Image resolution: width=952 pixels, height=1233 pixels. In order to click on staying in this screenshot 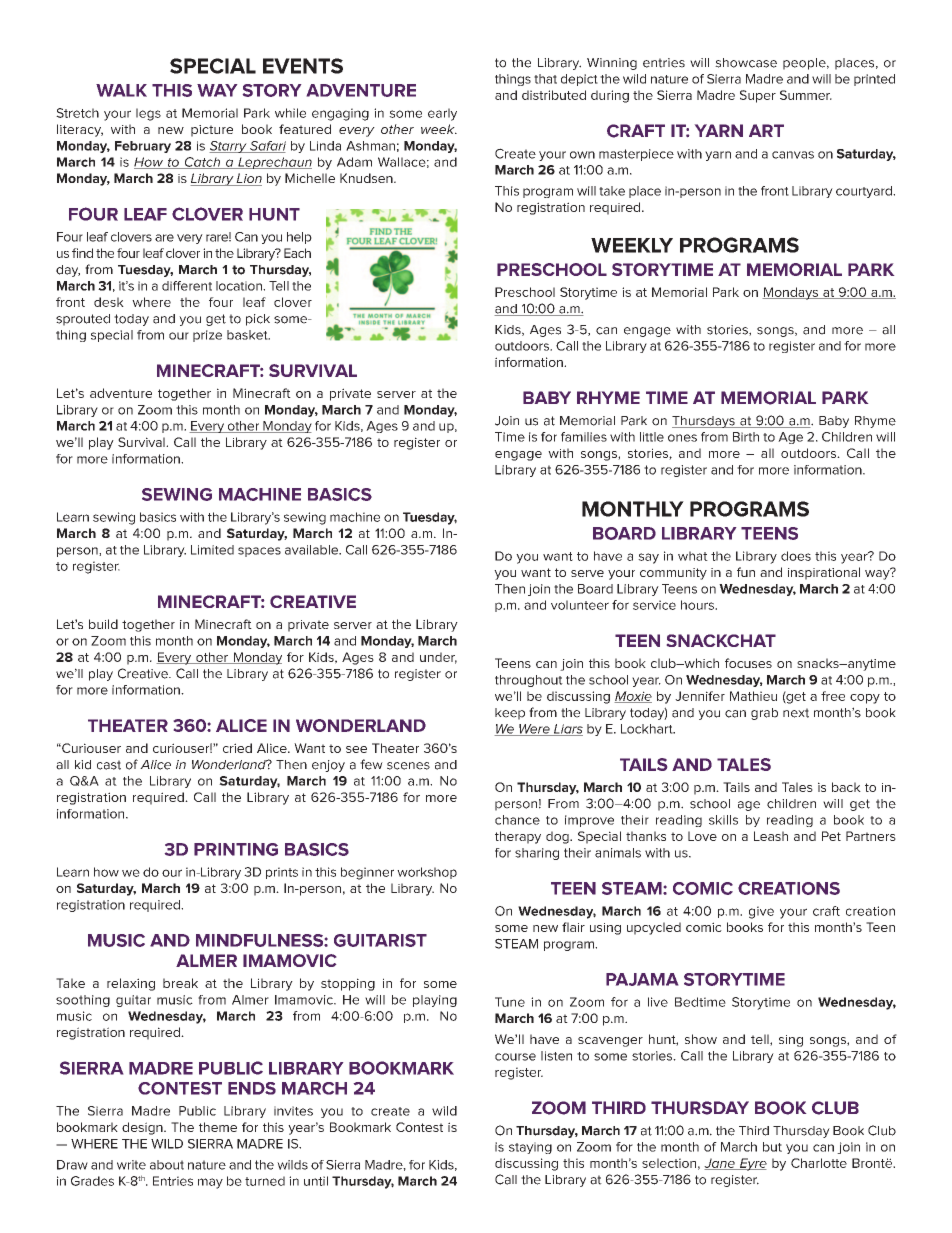, I will do `click(530, 1148)`.
